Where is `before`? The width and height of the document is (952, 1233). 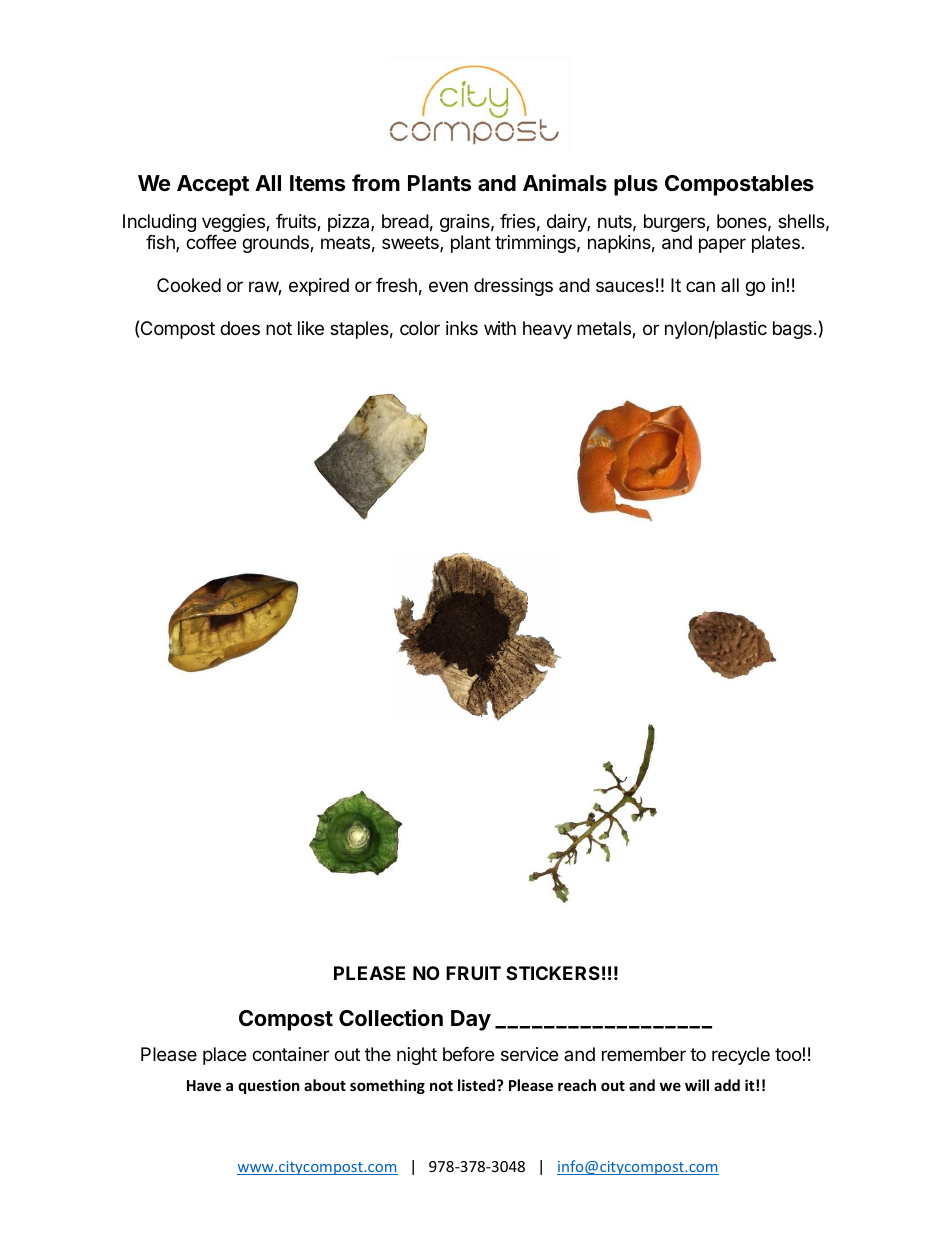
before is located at coordinates (468, 1054).
